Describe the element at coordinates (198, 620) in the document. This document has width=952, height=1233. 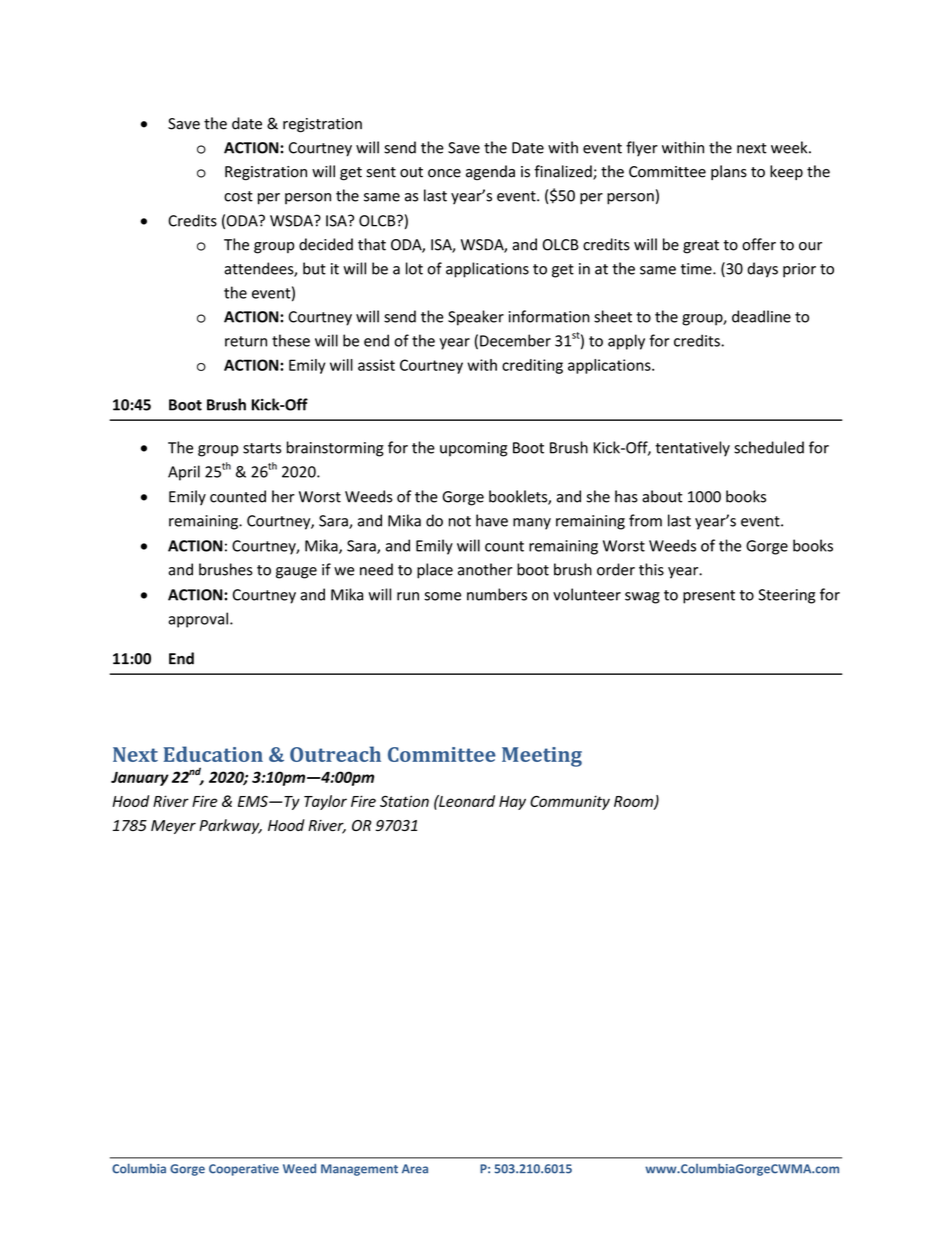
I see `approval` at that location.
